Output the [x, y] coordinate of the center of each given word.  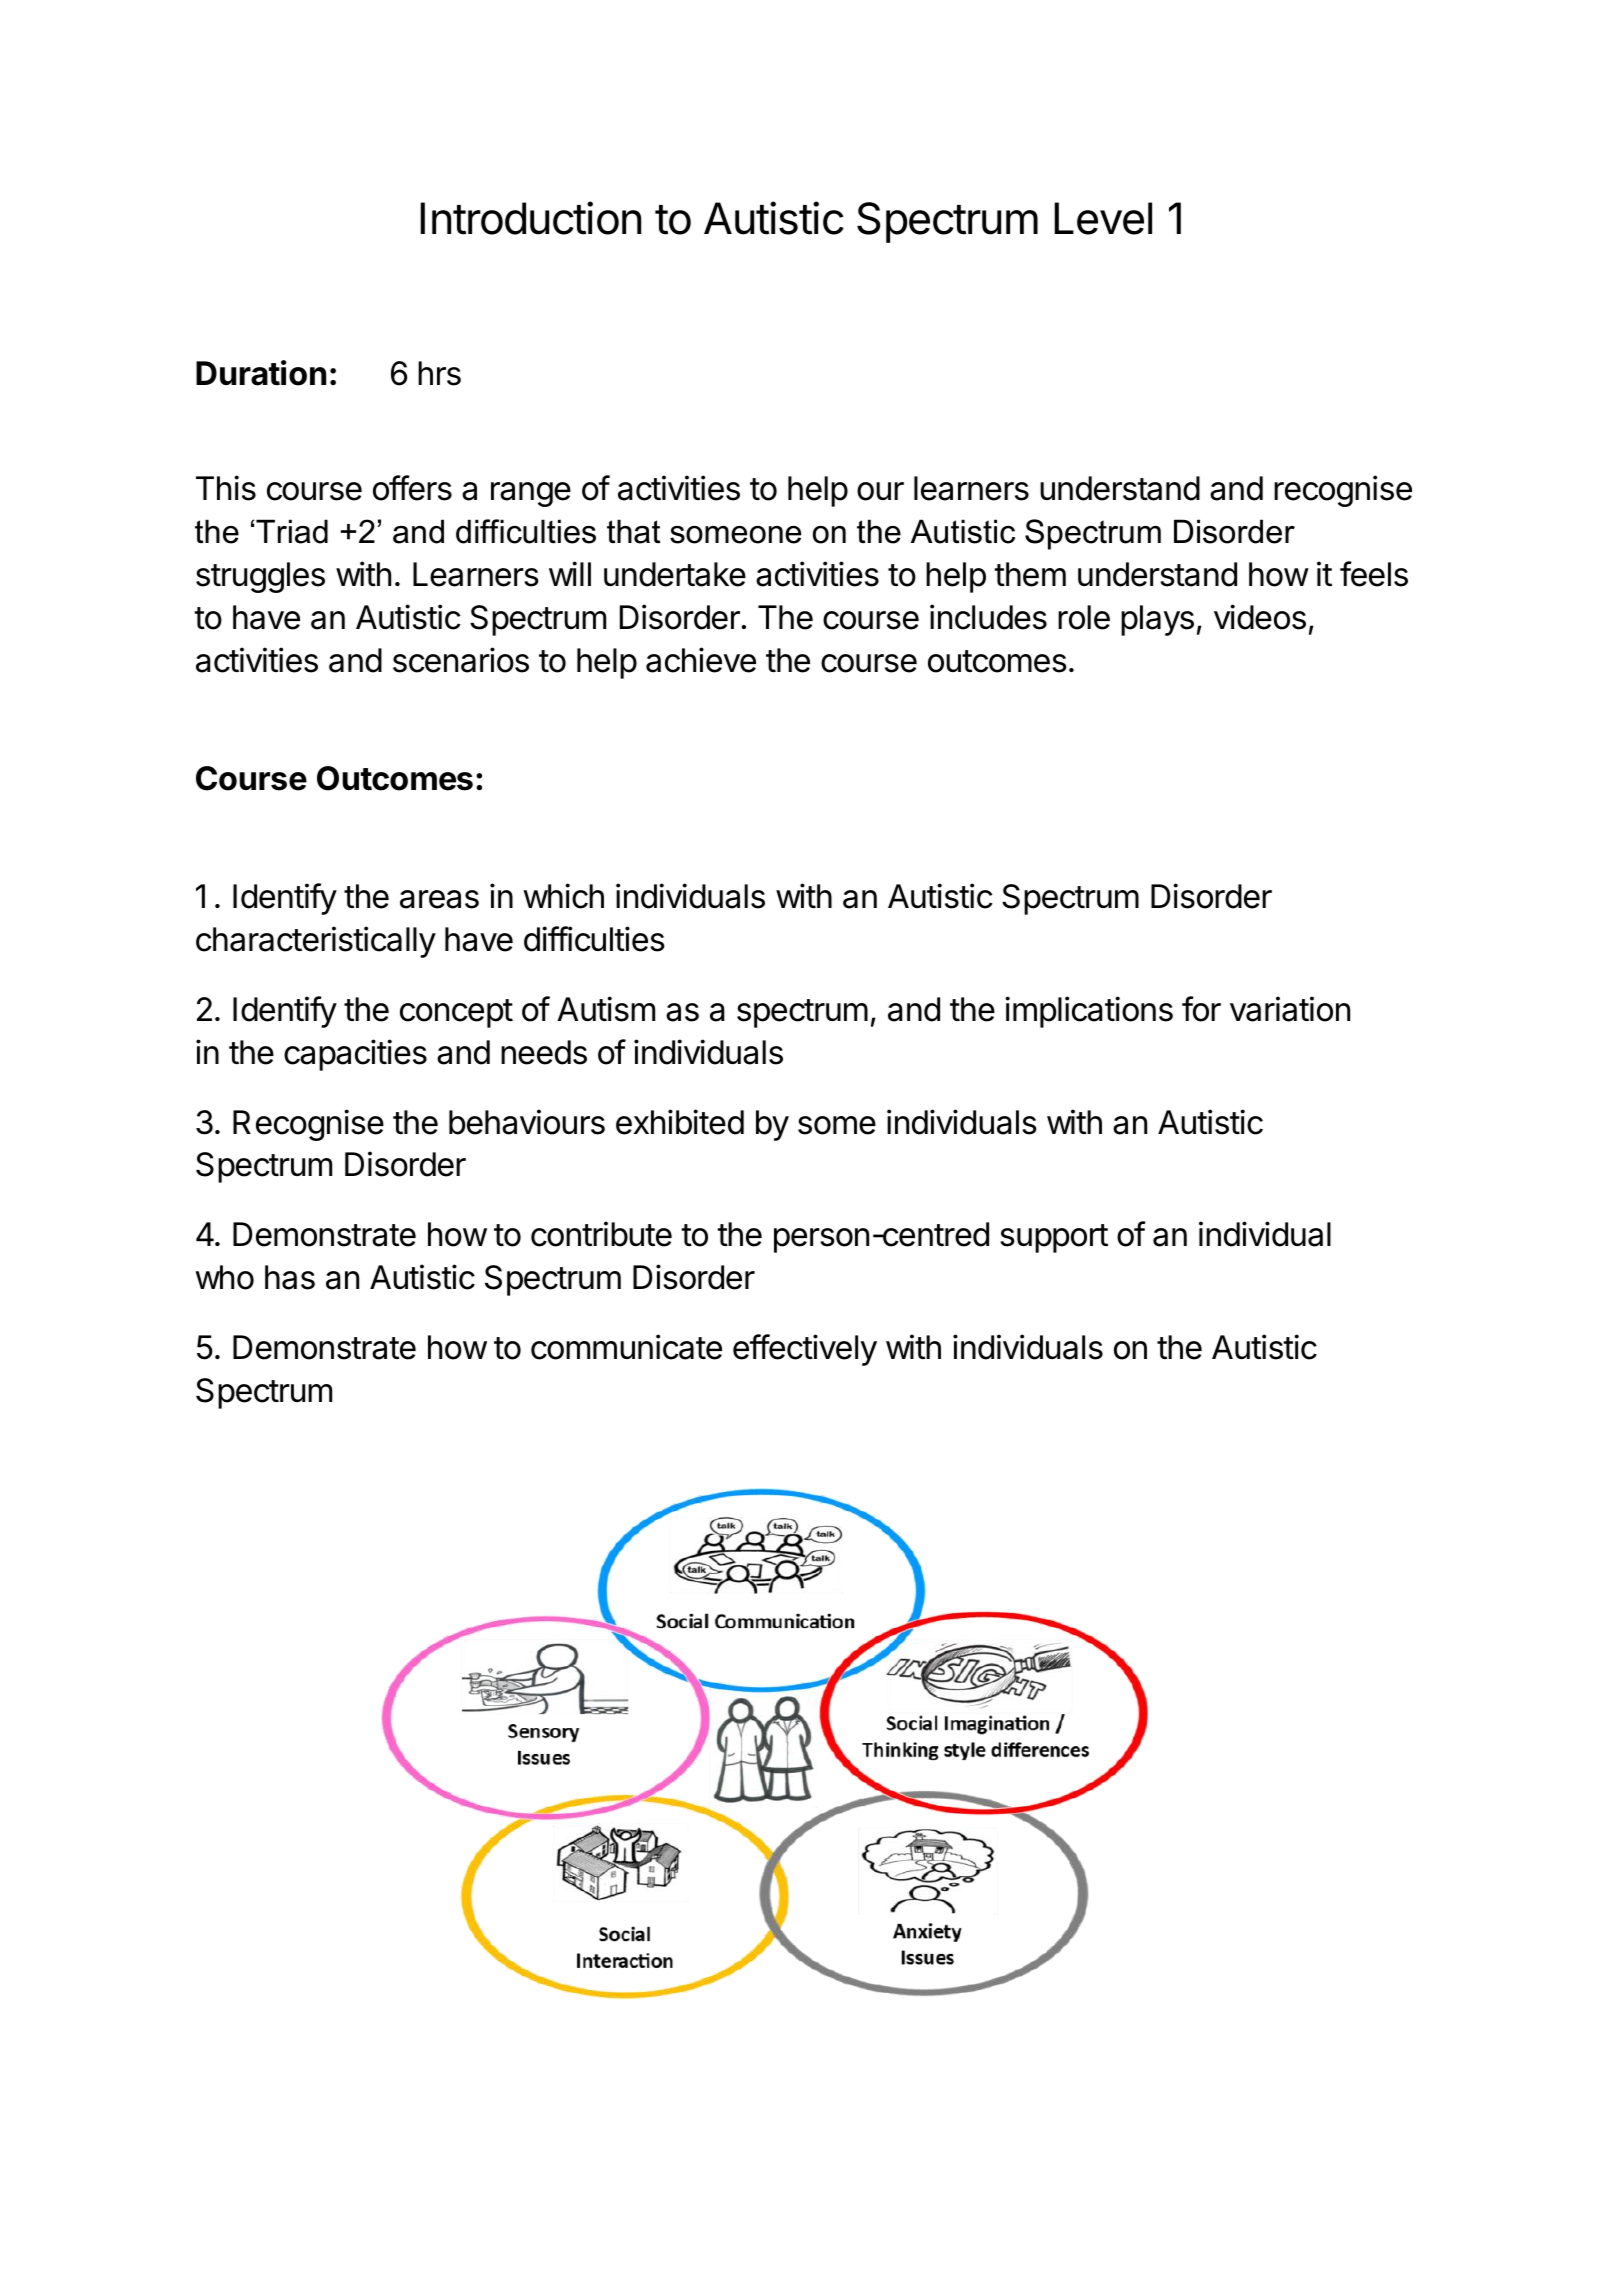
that [633, 531]
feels [1374, 574]
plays [1157, 620]
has [290, 1277]
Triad [292, 531]
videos [1260, 617]
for [1201, 1009]
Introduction [530, 218]
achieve [701, 660]
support [1054, 1238]
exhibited [680, 1122]
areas [439, 899]
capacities [355, 1055]
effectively [805, 1350]
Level [1103, 218]
